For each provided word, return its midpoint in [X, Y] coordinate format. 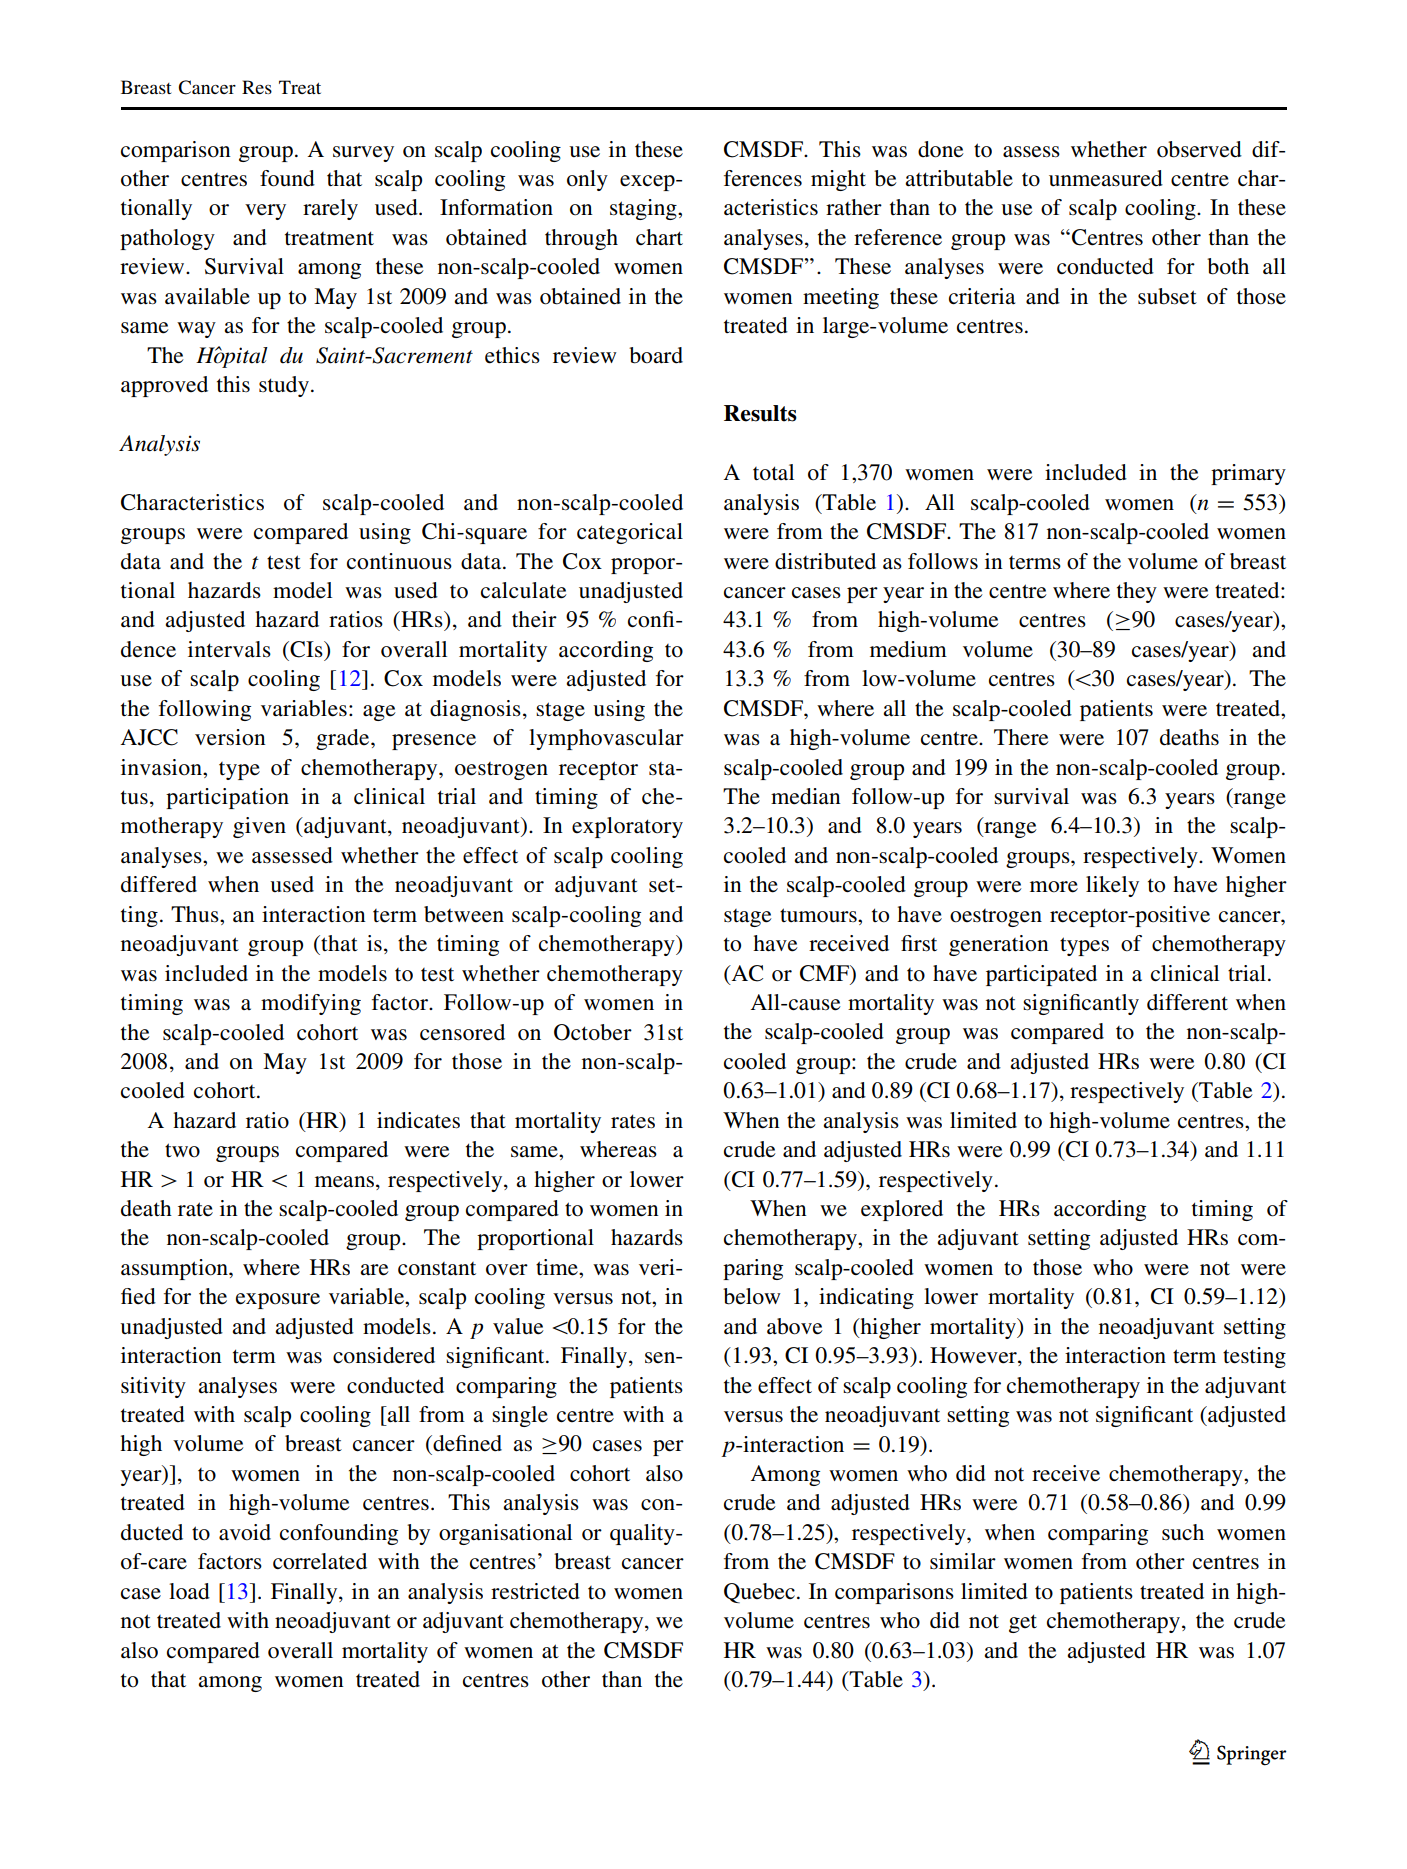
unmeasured [1106, 178]
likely [1112, 886]
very [265, 212]
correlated [320, 1561]
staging [644, 209]
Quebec [759, 1593]
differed [159, 884]
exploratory [627, 827]
